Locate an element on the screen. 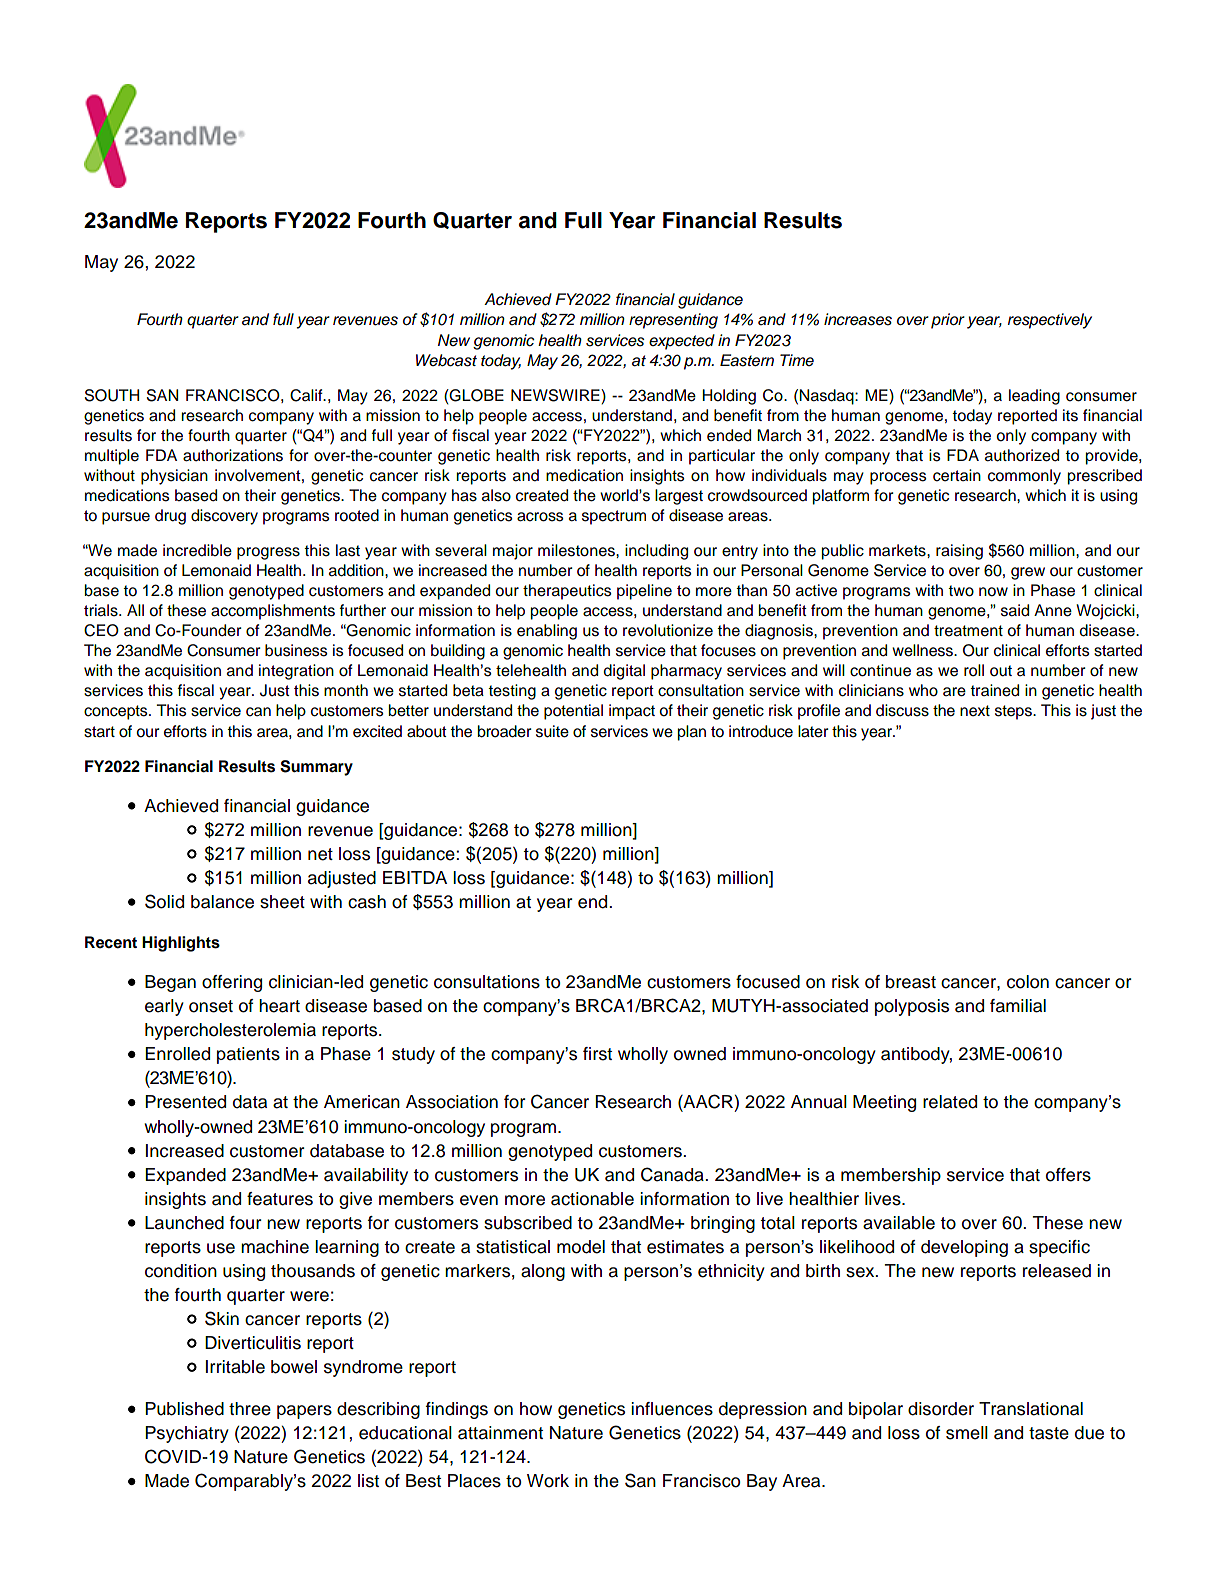 The image size is (1227, 1588). smell is located at coordinates (967, 1433).
